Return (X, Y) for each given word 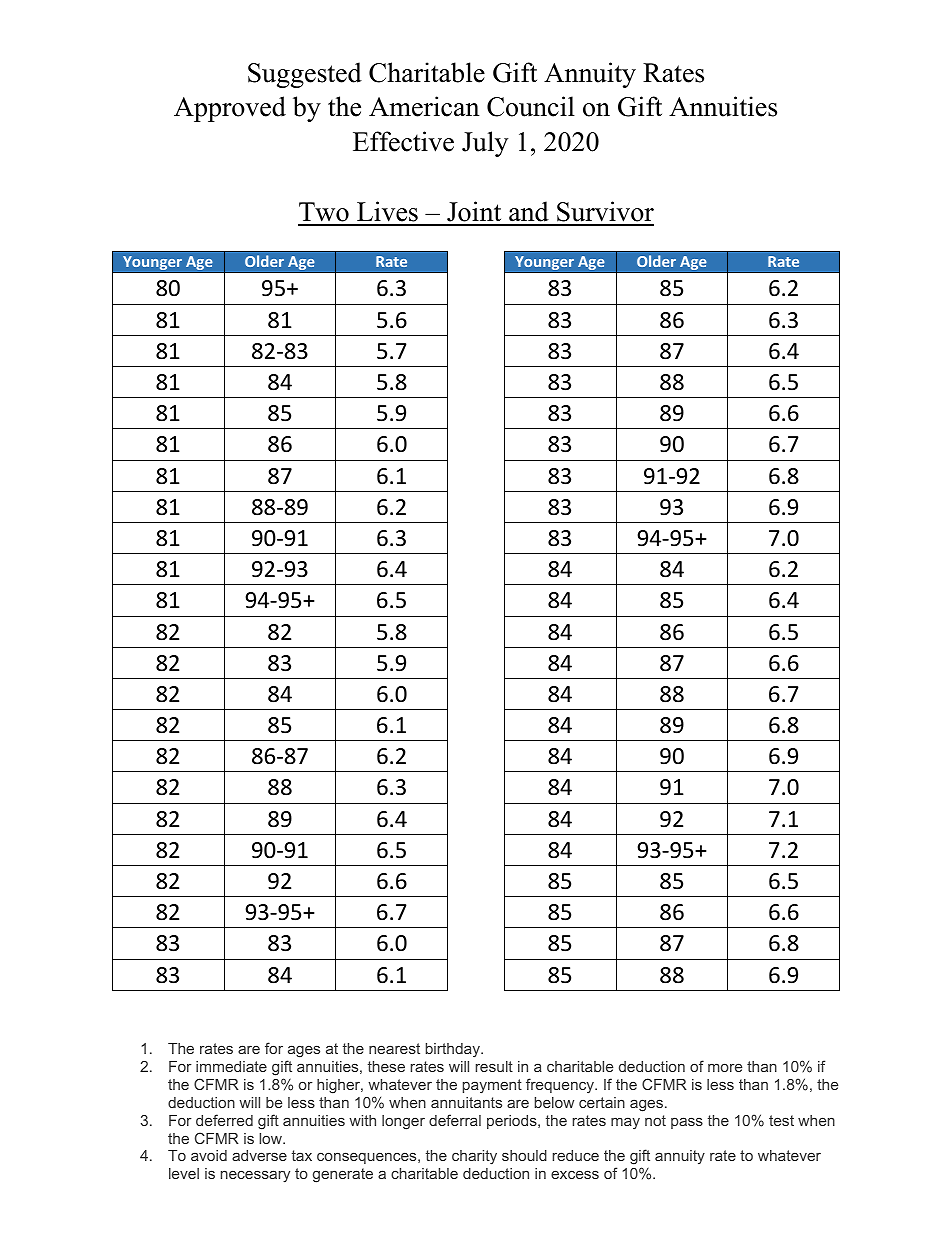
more (725, 1067)
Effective (403, 141)
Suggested (305, 75)
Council (531, 106)
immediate (231, 1066)
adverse (259, 1155)
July (485, 144)
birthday (454, 1050)
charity (474, 1157)
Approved (230, 109)
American (424, 106)
